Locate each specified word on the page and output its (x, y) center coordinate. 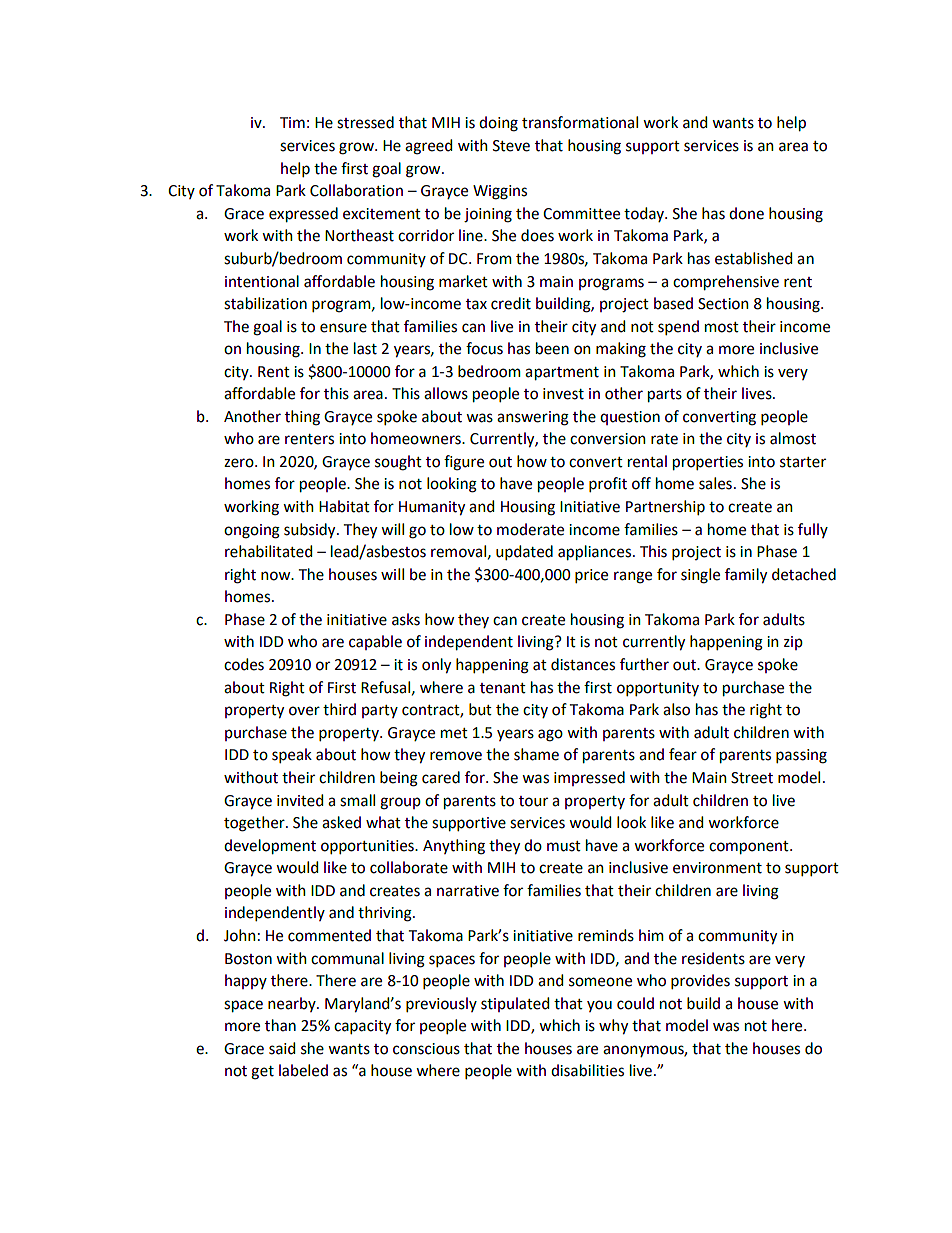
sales (715, 483)
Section (723, 304)
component (750, 848)
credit (511, 303)
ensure (343, 328)
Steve (511, 146)
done (746, 213)
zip (793, 643)
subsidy (311, 531)
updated (524, 552)
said (282, 1048)
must (564, 846)
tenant (503, 688)
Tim (292, 122)
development (270, 847)
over (304, 711)
